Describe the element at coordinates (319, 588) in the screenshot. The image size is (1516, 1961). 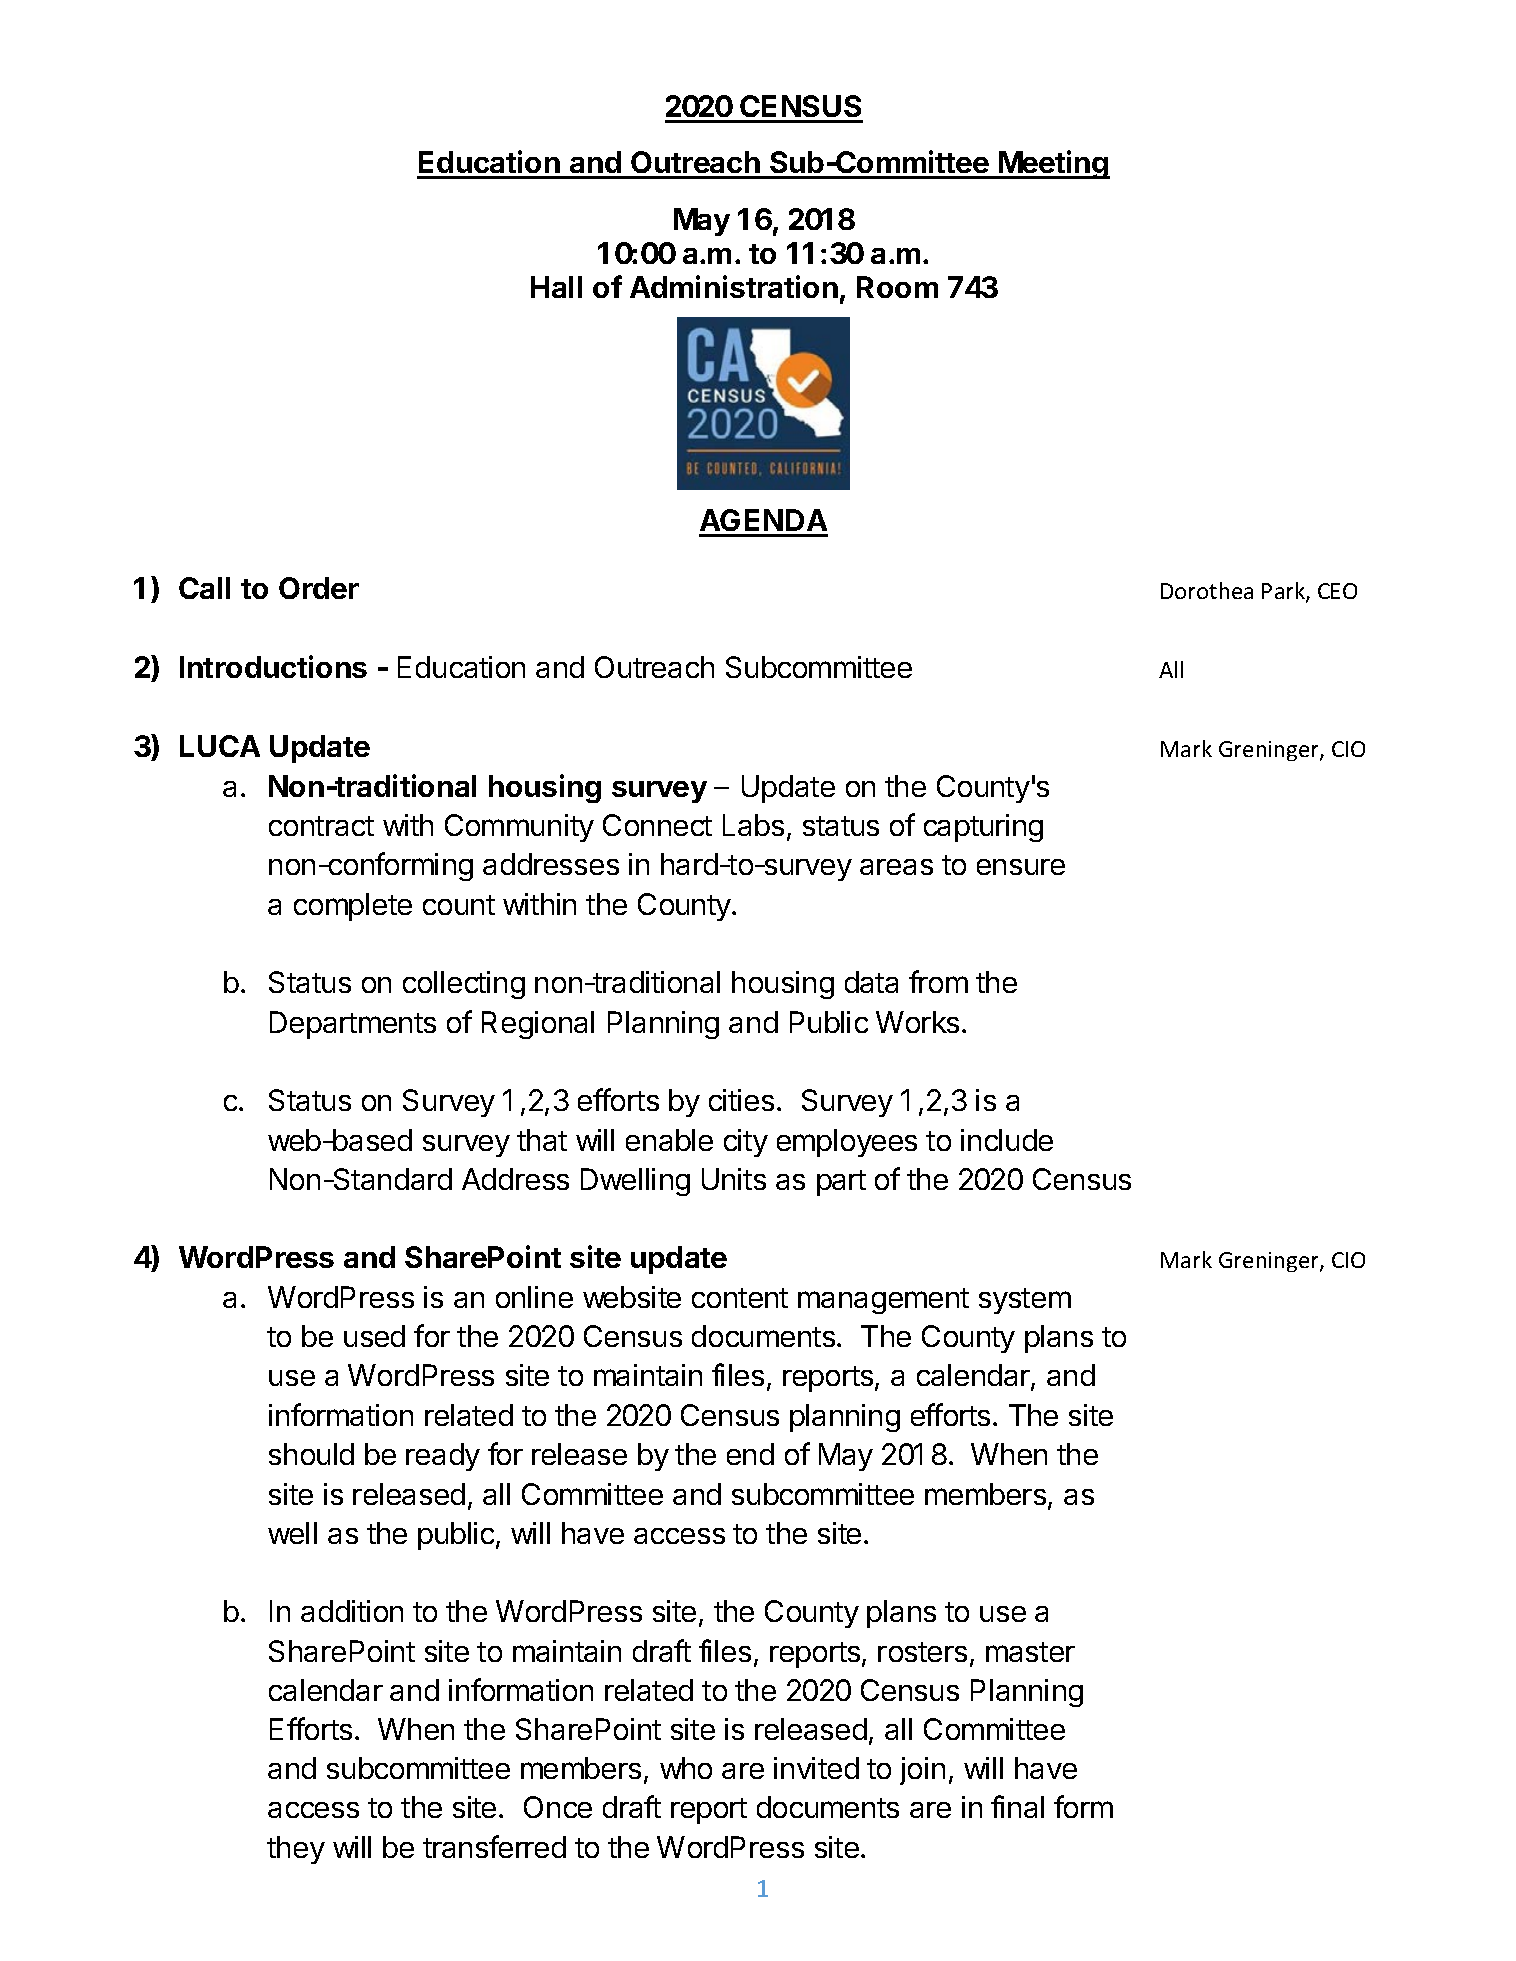
I see `Order` at that location.
